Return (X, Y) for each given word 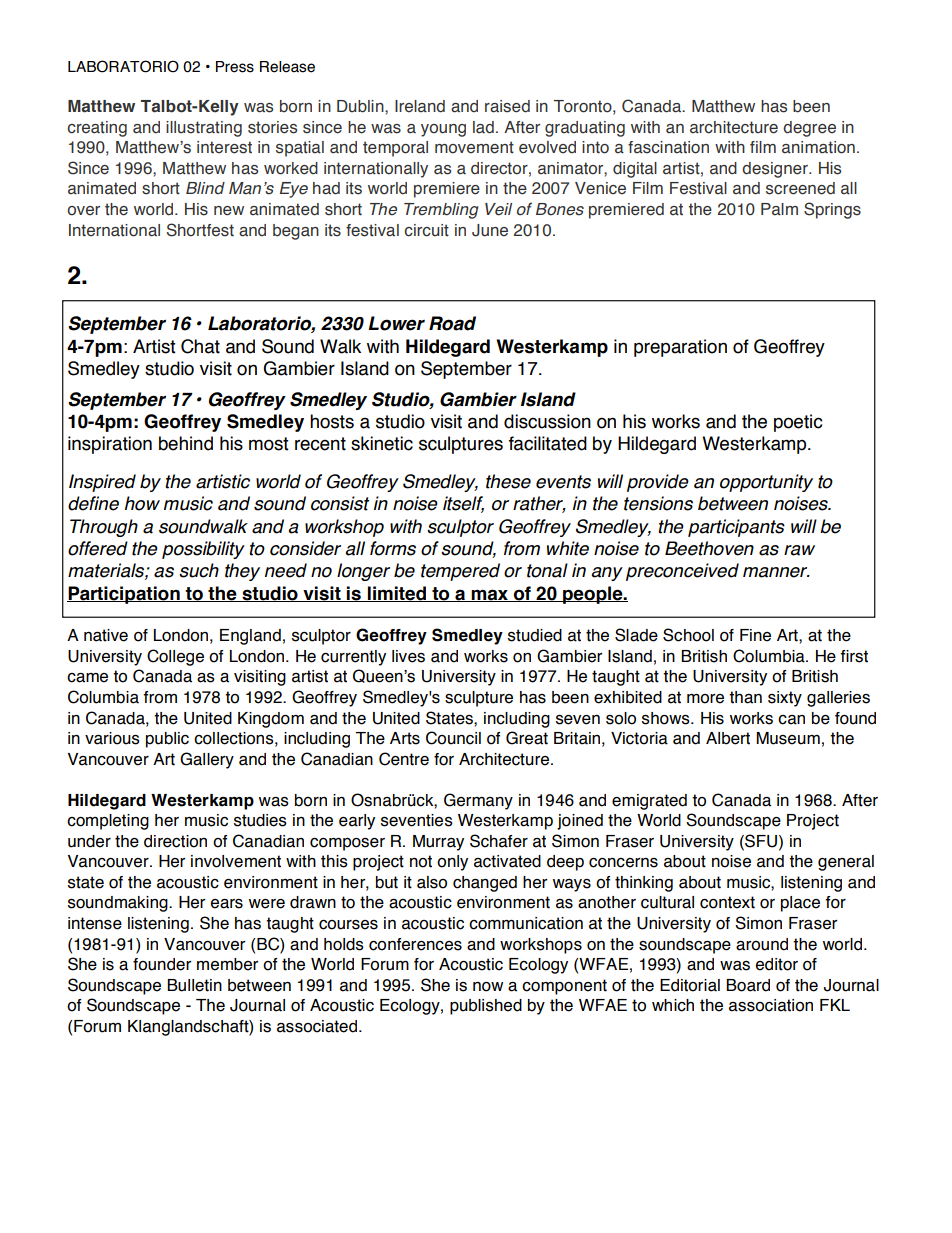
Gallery (207, 760)
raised (507, 106)
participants (736, 528)
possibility (203, 550)
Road (452, 323)
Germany (478, 801)
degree (809, 129)
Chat (200, 346)
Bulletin (194, 985)
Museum (788, 738)
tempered (460, 572)
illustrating (204, 129)
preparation (680, 348)
